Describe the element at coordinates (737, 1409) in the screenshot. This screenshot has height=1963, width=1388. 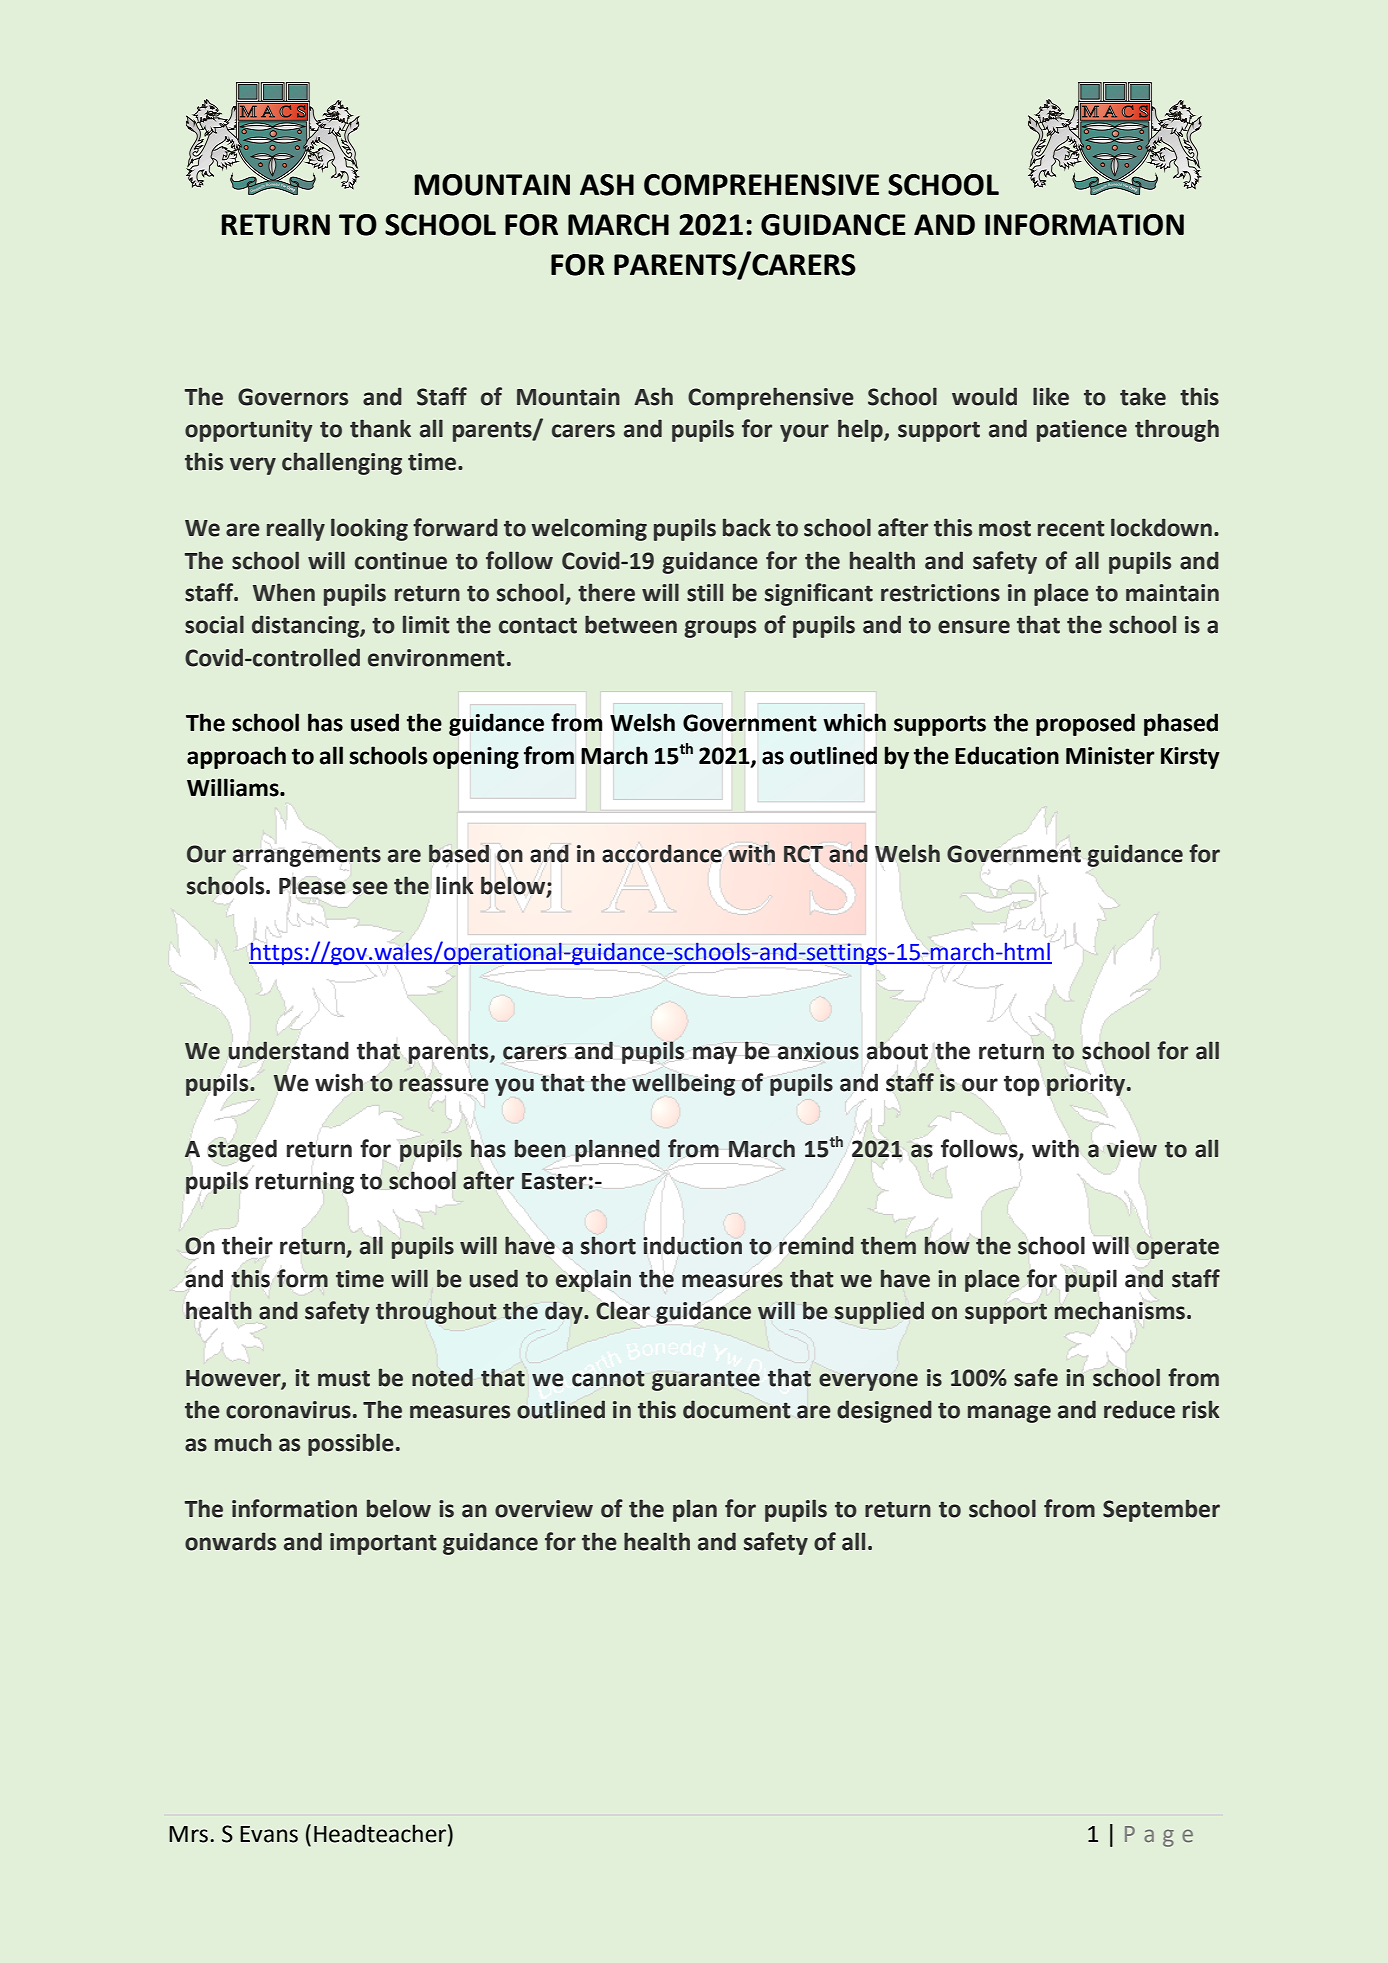
I see `document` at that location.
